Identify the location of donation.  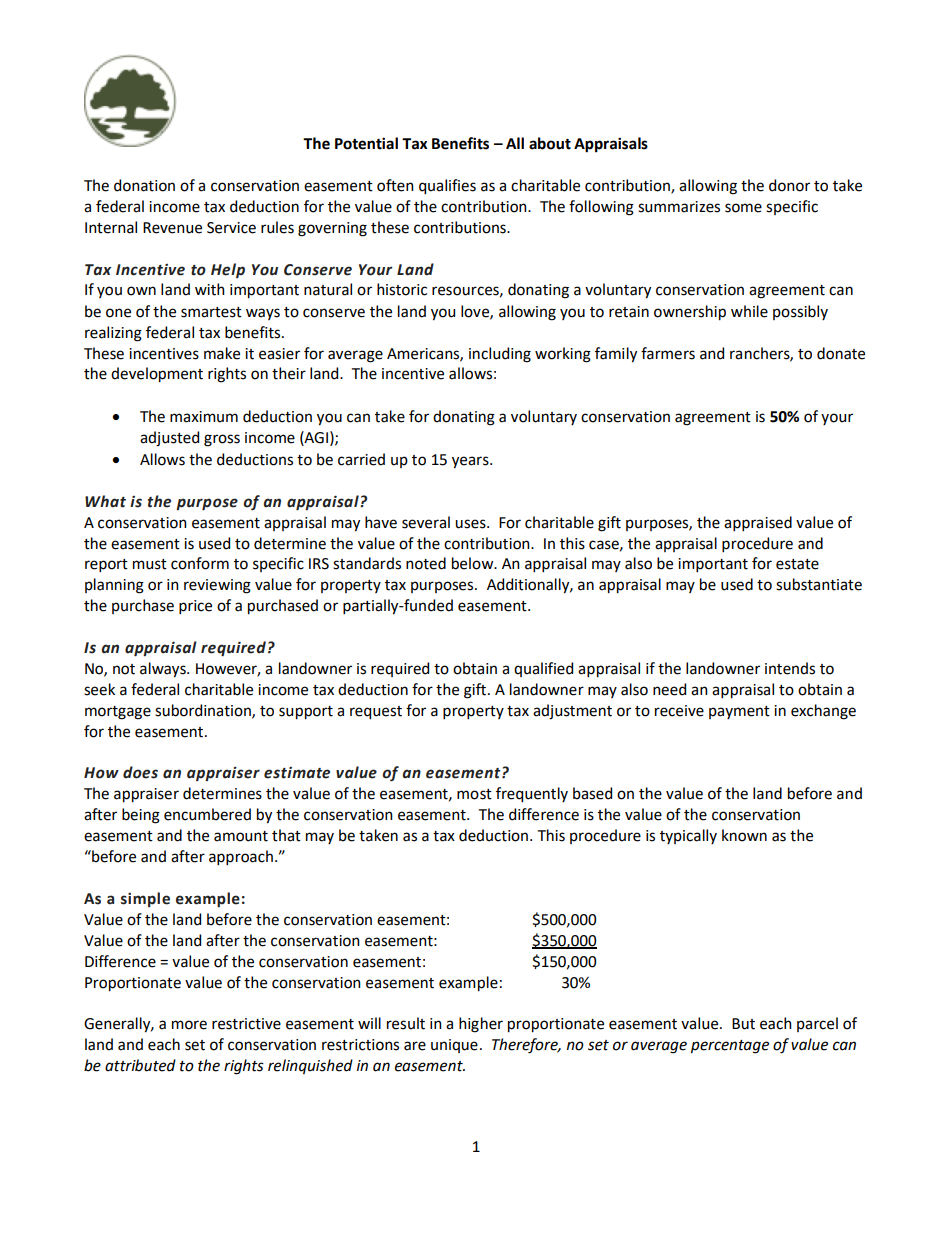
(144, 185).
